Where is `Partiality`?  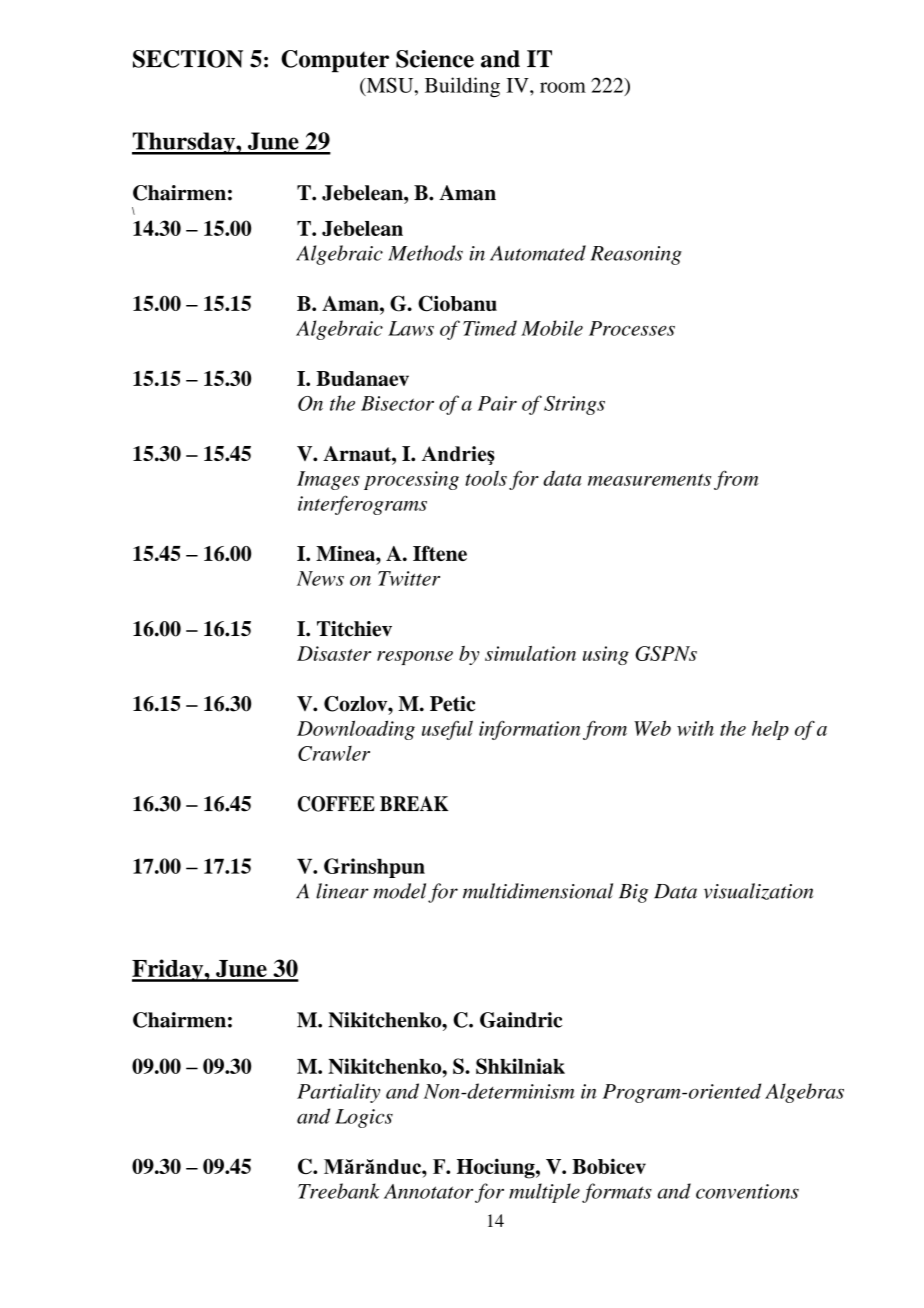 Partiality is located at coordinates (338, 1093).
